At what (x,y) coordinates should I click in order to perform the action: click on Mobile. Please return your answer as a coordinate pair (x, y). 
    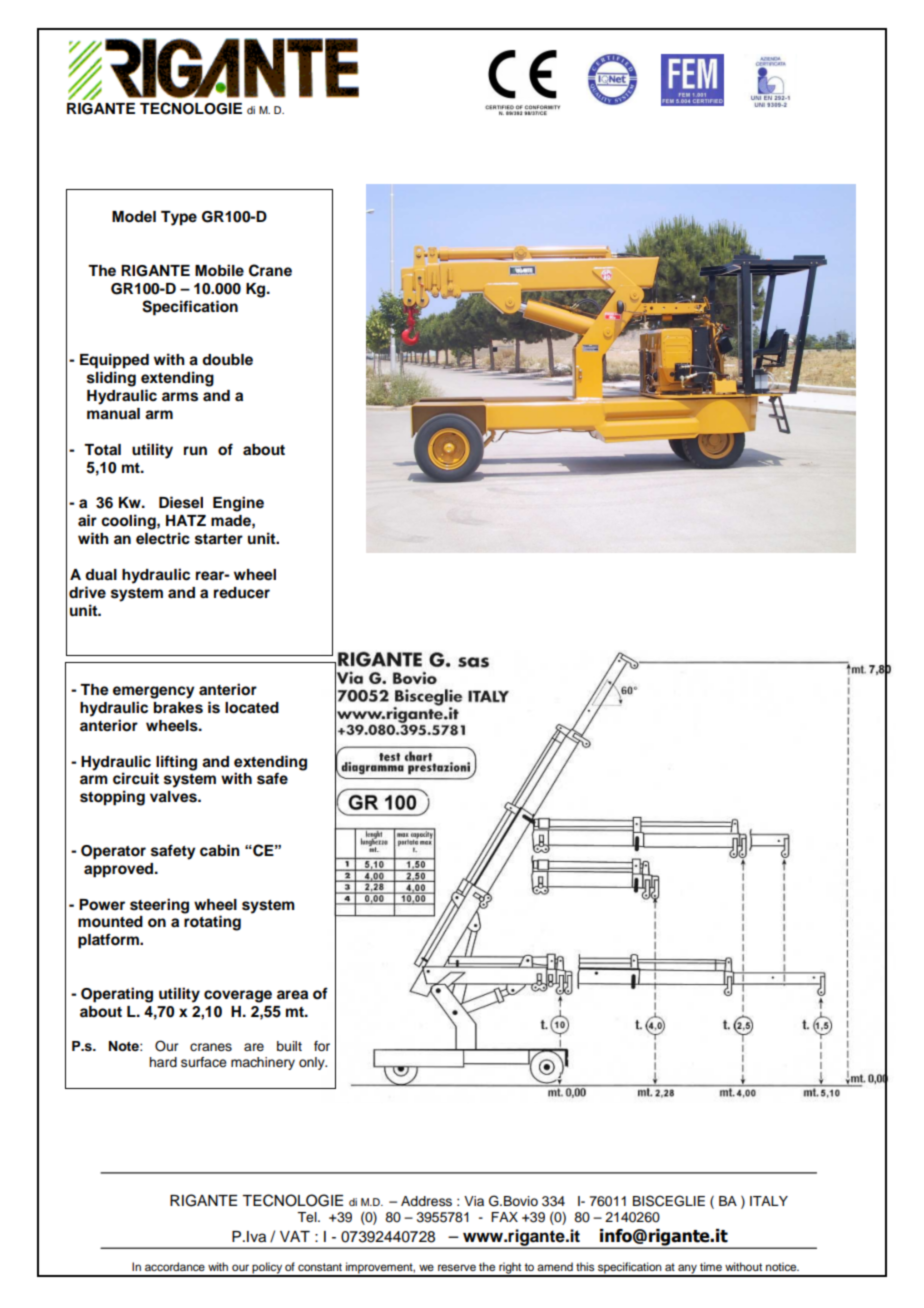
    Looking at the image, I should click on (219, 270).
